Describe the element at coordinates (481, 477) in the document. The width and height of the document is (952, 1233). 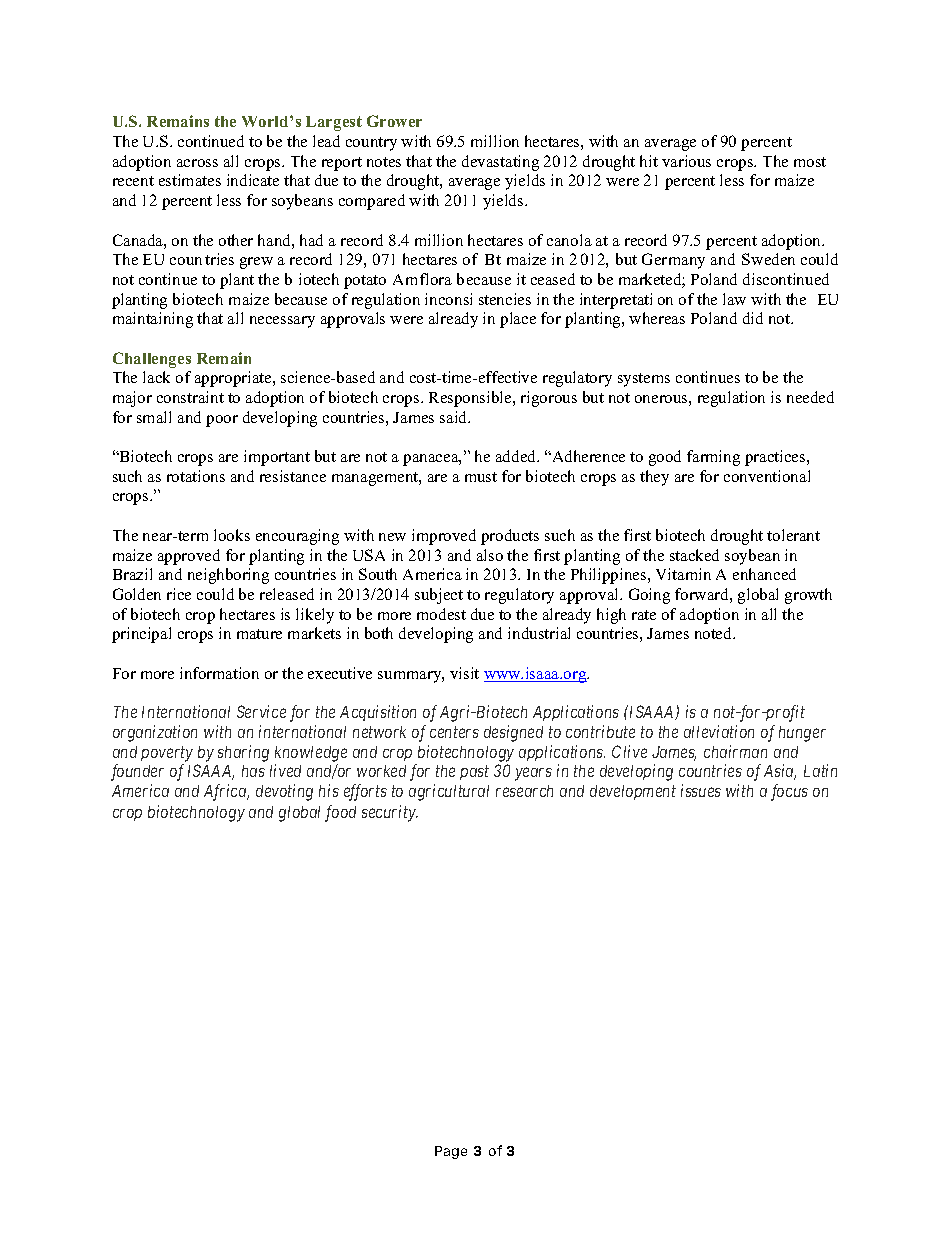
I see `must` at that location.
